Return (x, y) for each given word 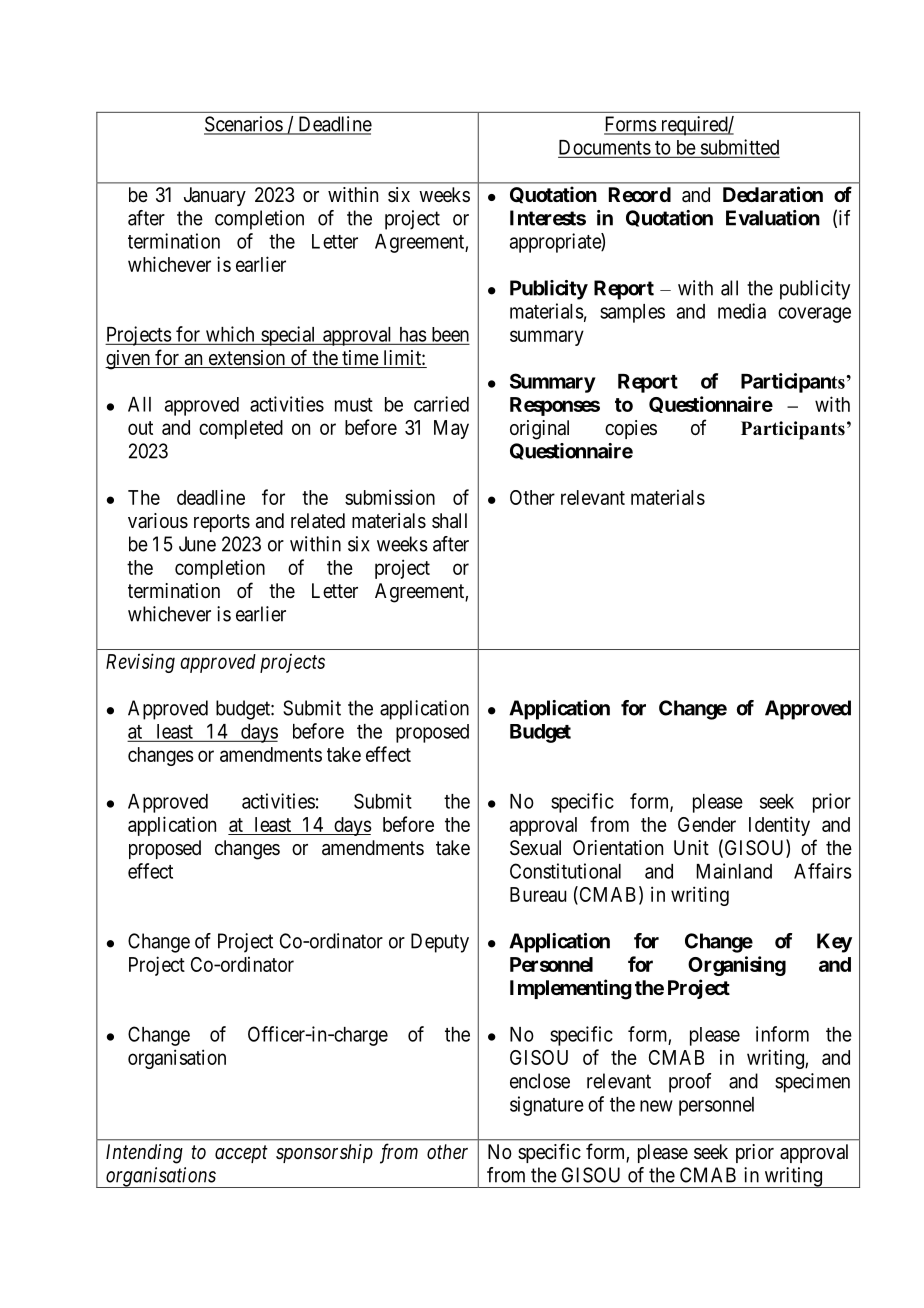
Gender (707, 824)
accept (241, 1154)
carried (441, 404)
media (742, 311)
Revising (140, 663)
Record (640, 194)
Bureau (538, 894)
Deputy (440, 943)
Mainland (734, 871)
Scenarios (244, 125)
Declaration (773, 194)
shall (449, 521)
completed (241, 429)
